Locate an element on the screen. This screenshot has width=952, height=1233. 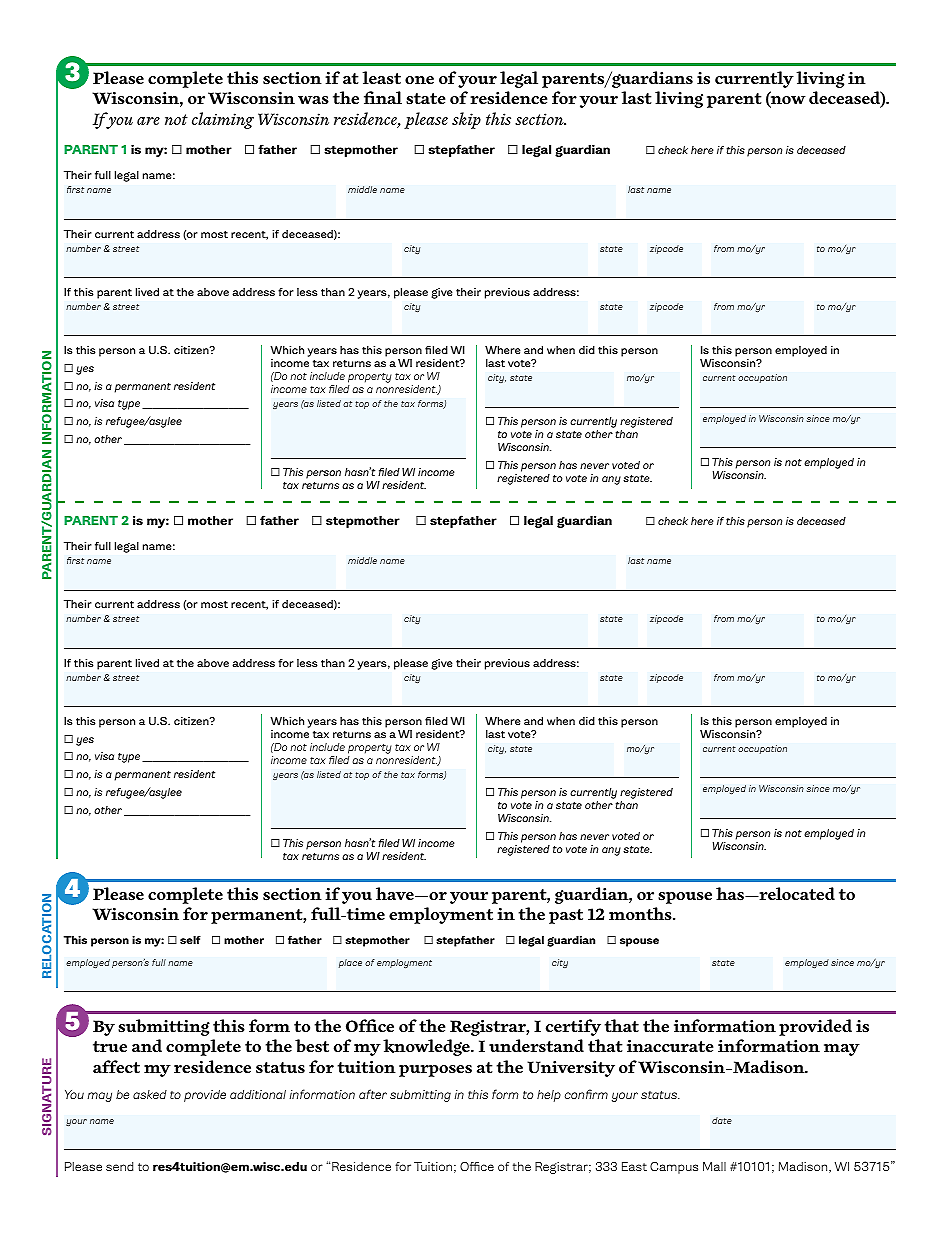
months is located at coordinates (641, 913).
